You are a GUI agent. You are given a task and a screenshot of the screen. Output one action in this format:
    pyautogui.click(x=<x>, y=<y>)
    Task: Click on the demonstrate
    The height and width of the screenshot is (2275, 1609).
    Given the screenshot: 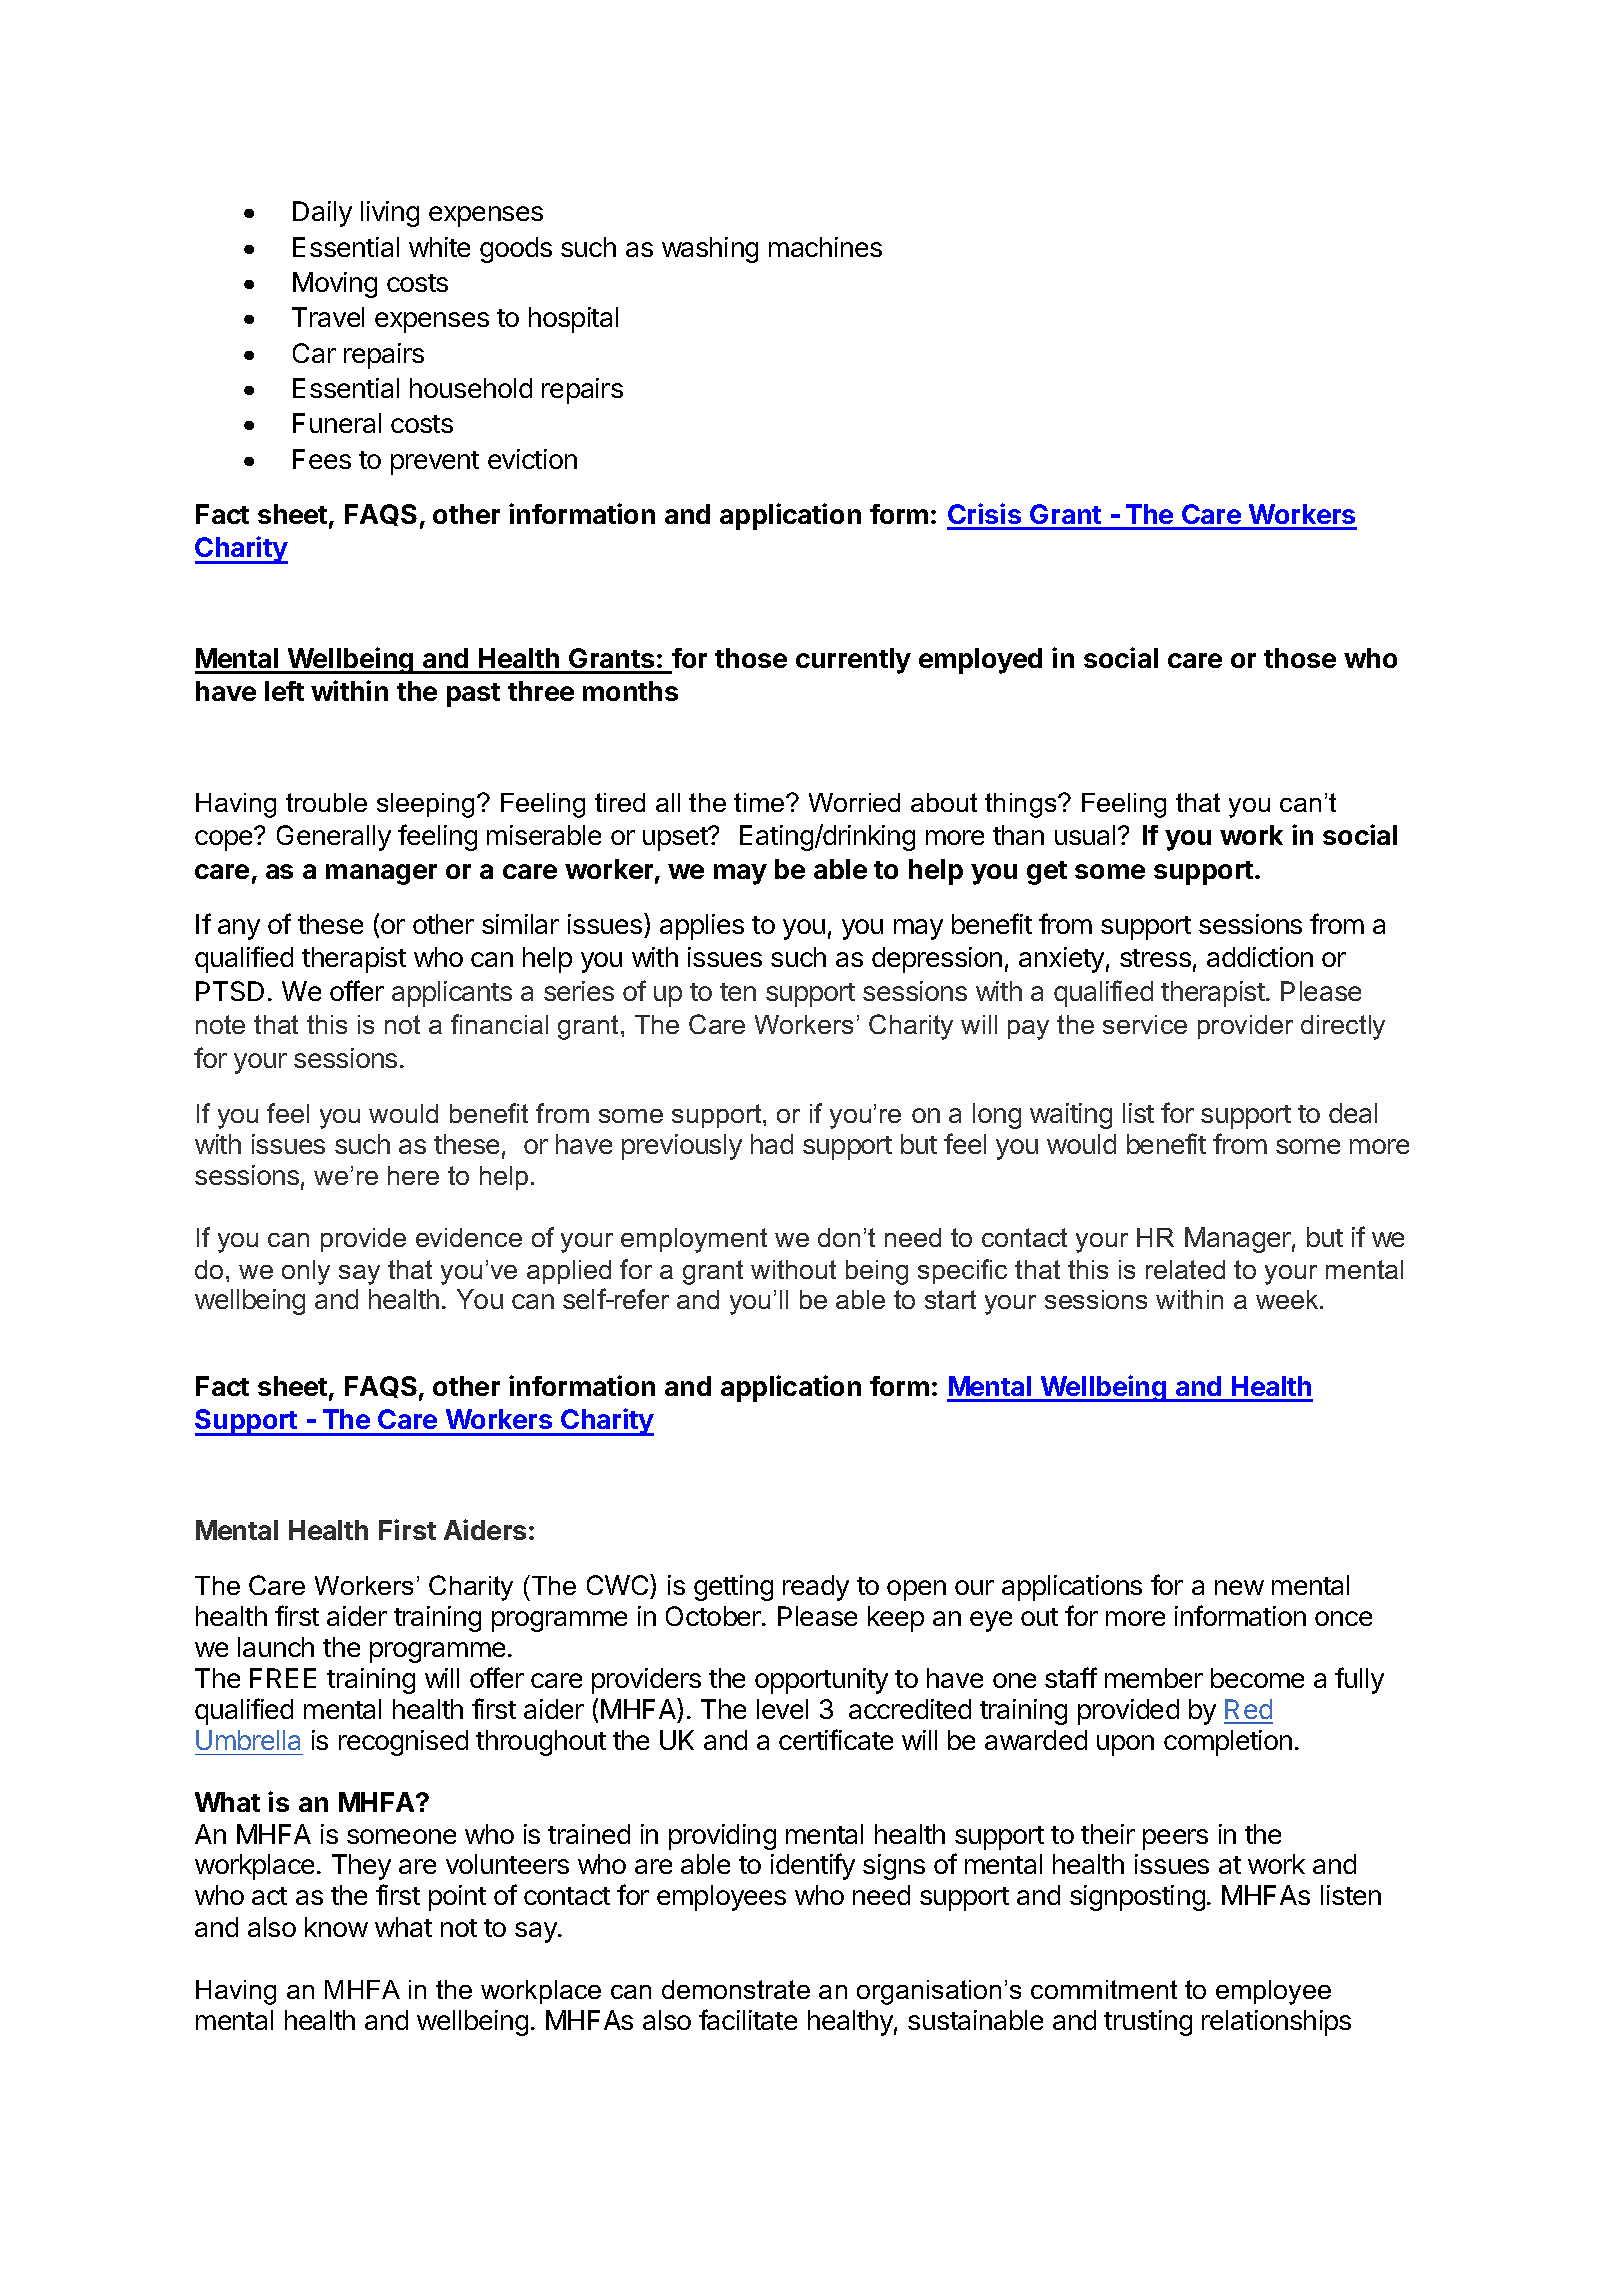 What is the action you would take?
    pyautogui.click(x=736, y=1989)
